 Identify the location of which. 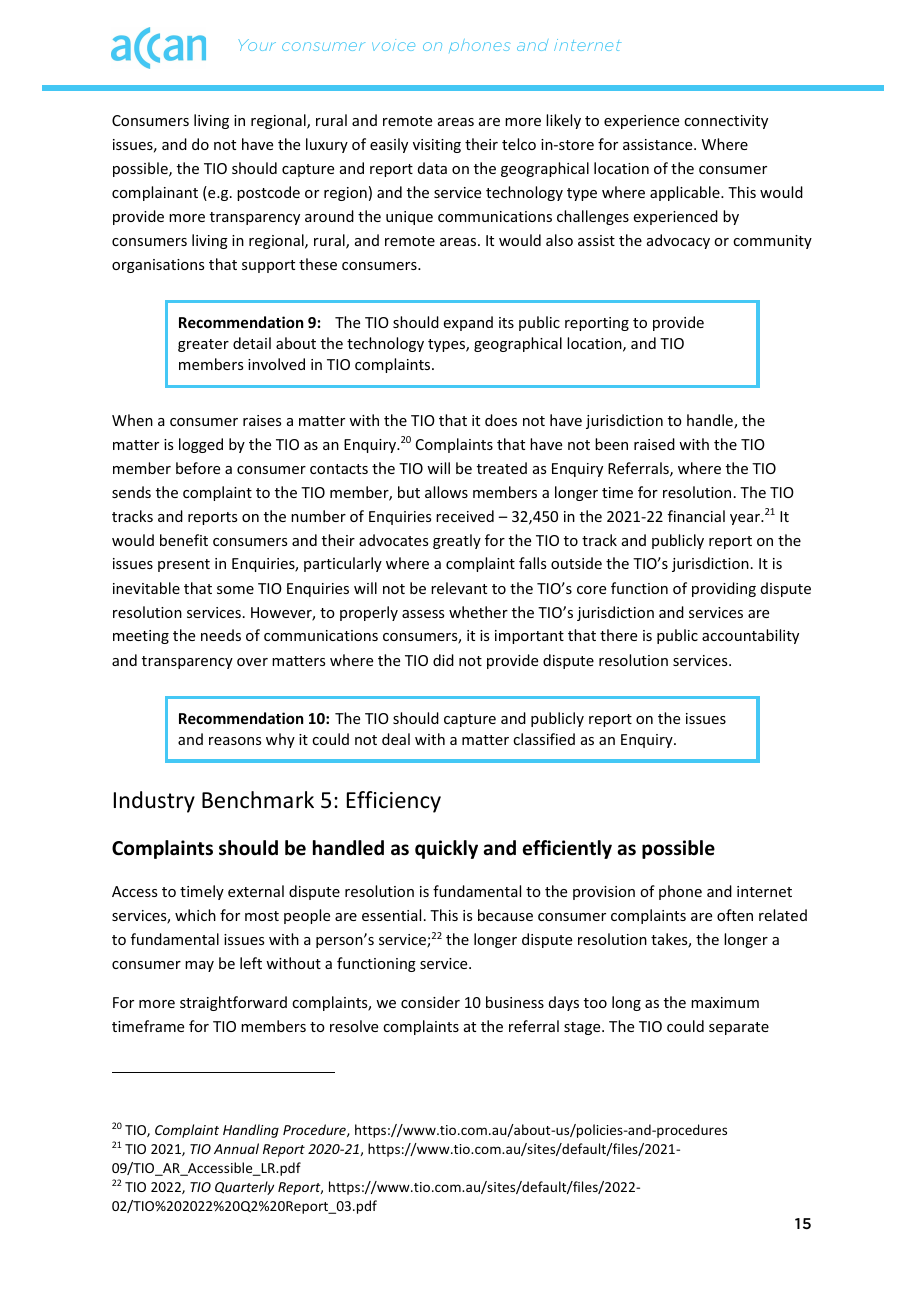
(195, 915).
